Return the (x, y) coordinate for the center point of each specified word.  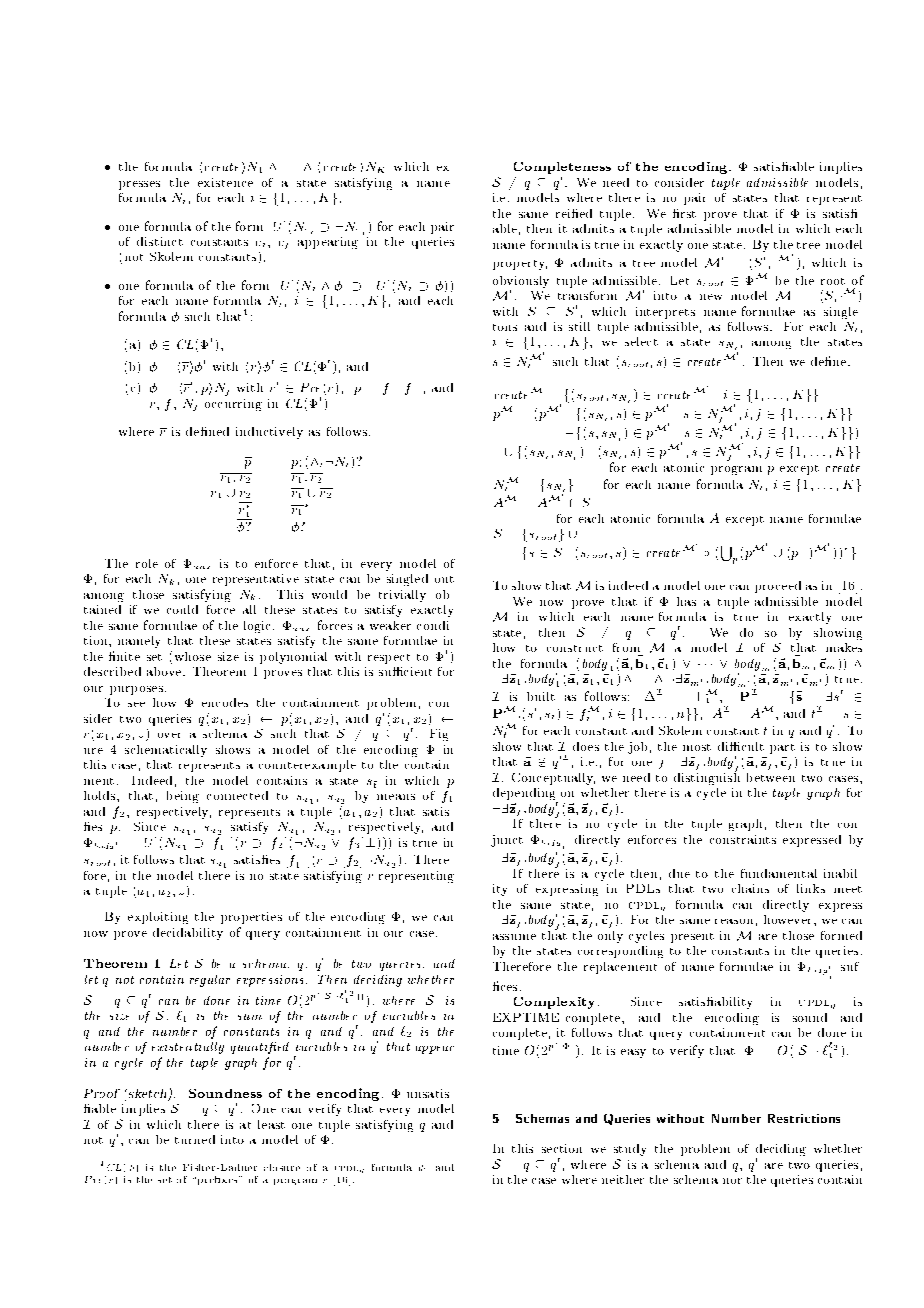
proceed (778, 587)
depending (525, 795)
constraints (743, 839)
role (147, 563)
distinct (160, 241)
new (711, 297)
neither (623, 1179)
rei (564, 213)
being (183, 797)
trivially (402, 596)
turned (195, 1139)
